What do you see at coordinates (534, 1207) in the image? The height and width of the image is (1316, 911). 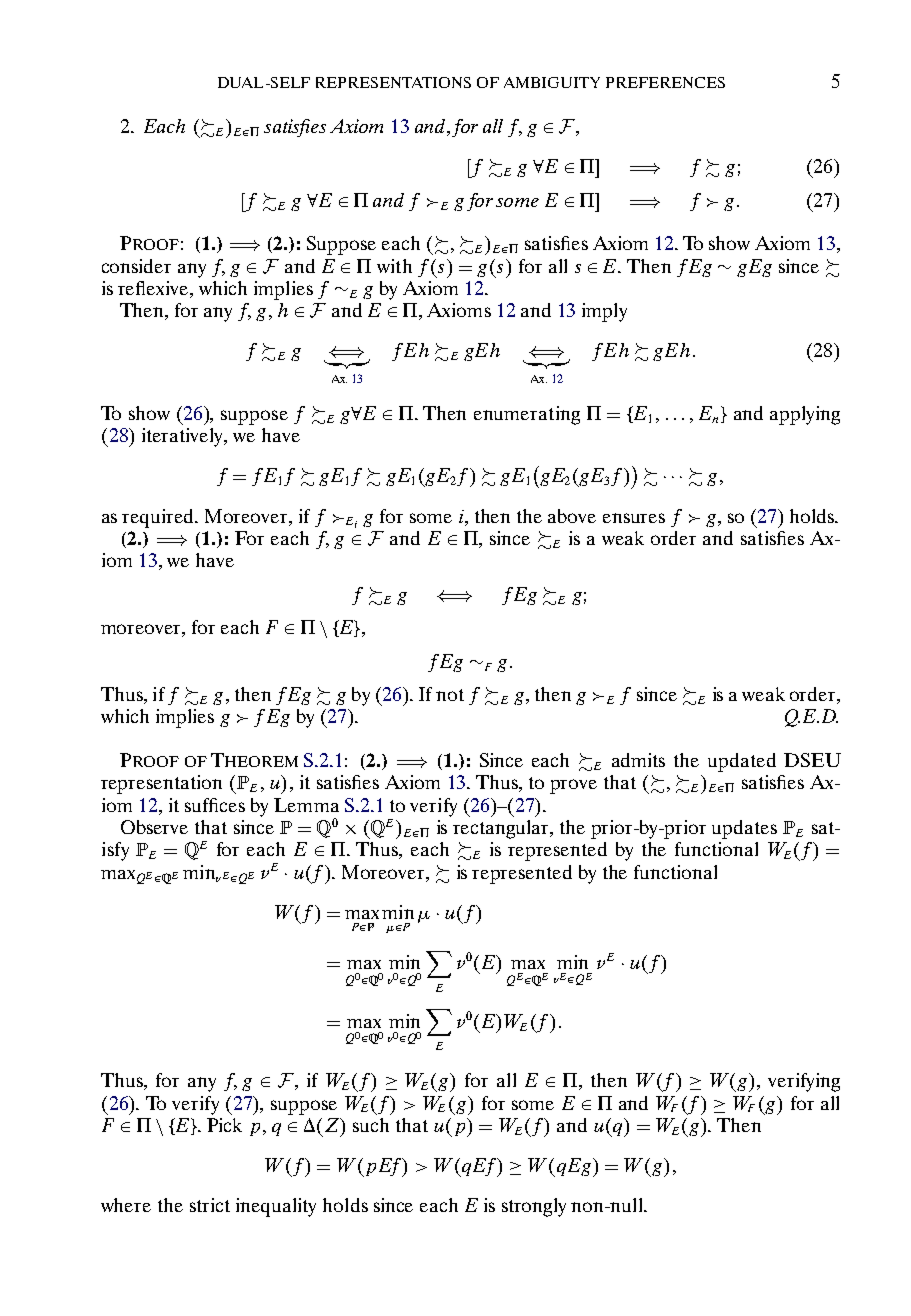 I see `strongly` at bounding box center [534, 1207].
